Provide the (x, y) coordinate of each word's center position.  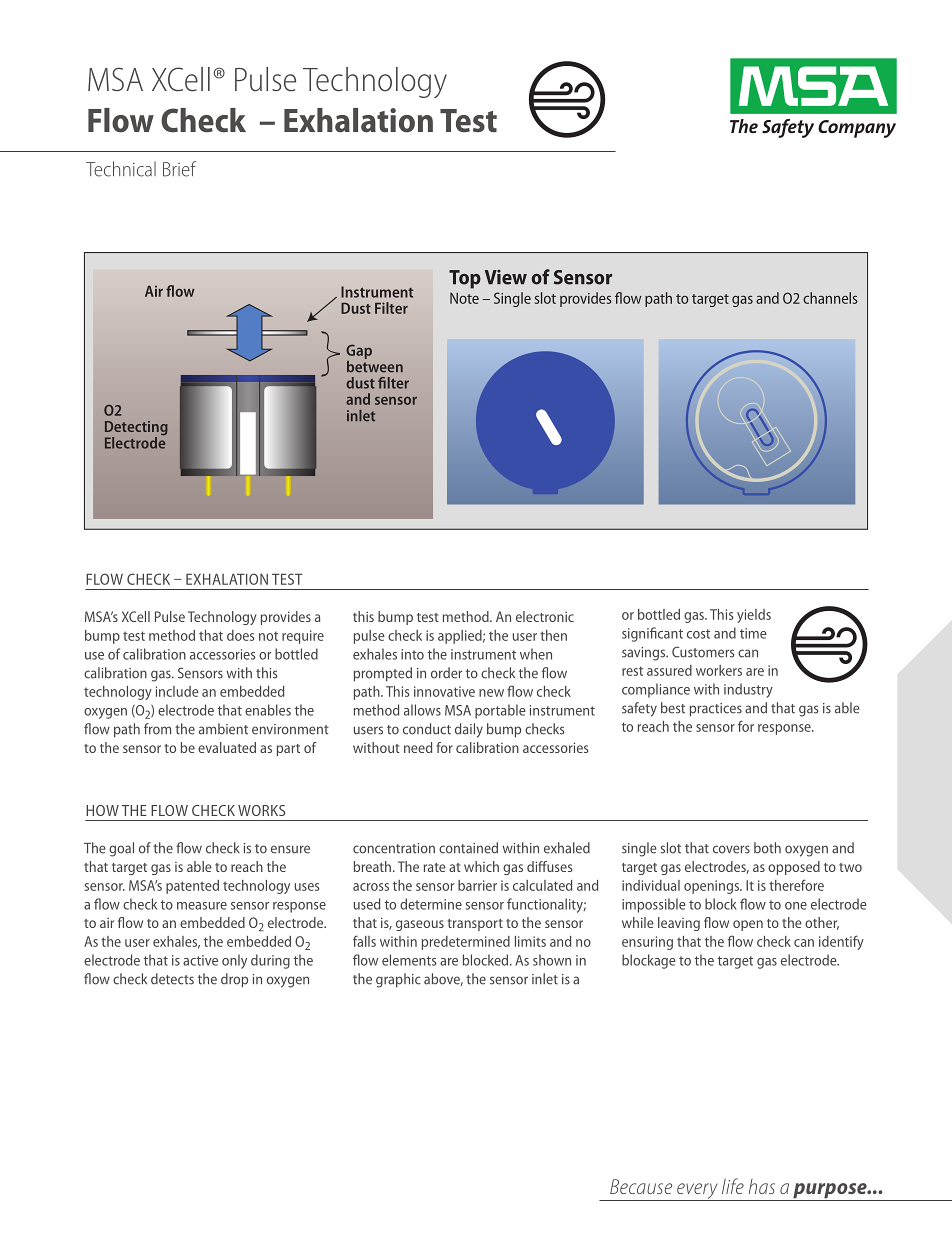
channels (830, 298)
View (506, 277)
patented (192, 887)
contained (468, 848)
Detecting (136, 429)
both (767, 848)
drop (234, 980)
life (733, 1186)
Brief (179, 169)
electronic (545, 616)
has (762, 1186)
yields (754, 616)
